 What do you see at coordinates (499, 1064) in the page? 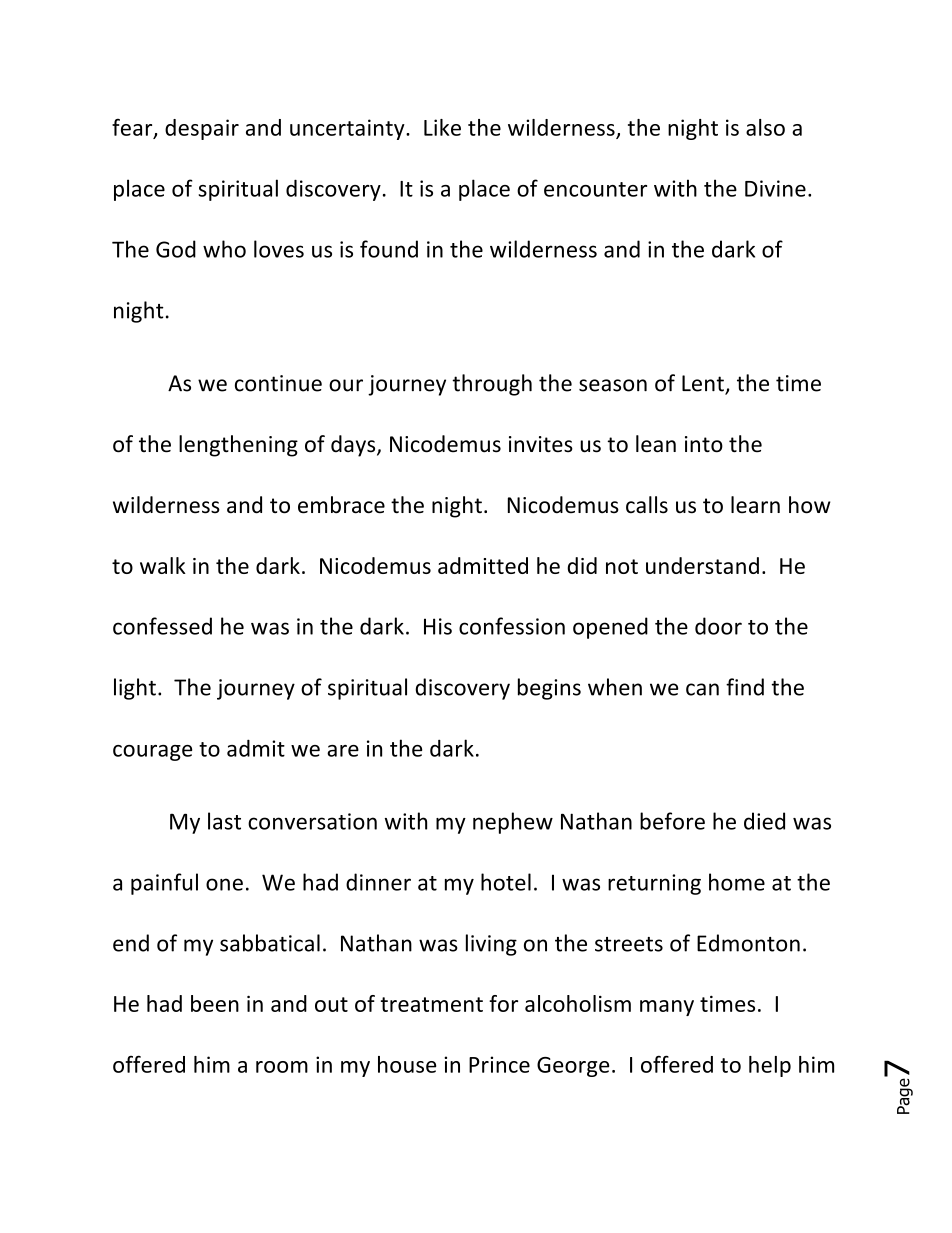
I see `Prince` at bounding box center [499, 1064].
